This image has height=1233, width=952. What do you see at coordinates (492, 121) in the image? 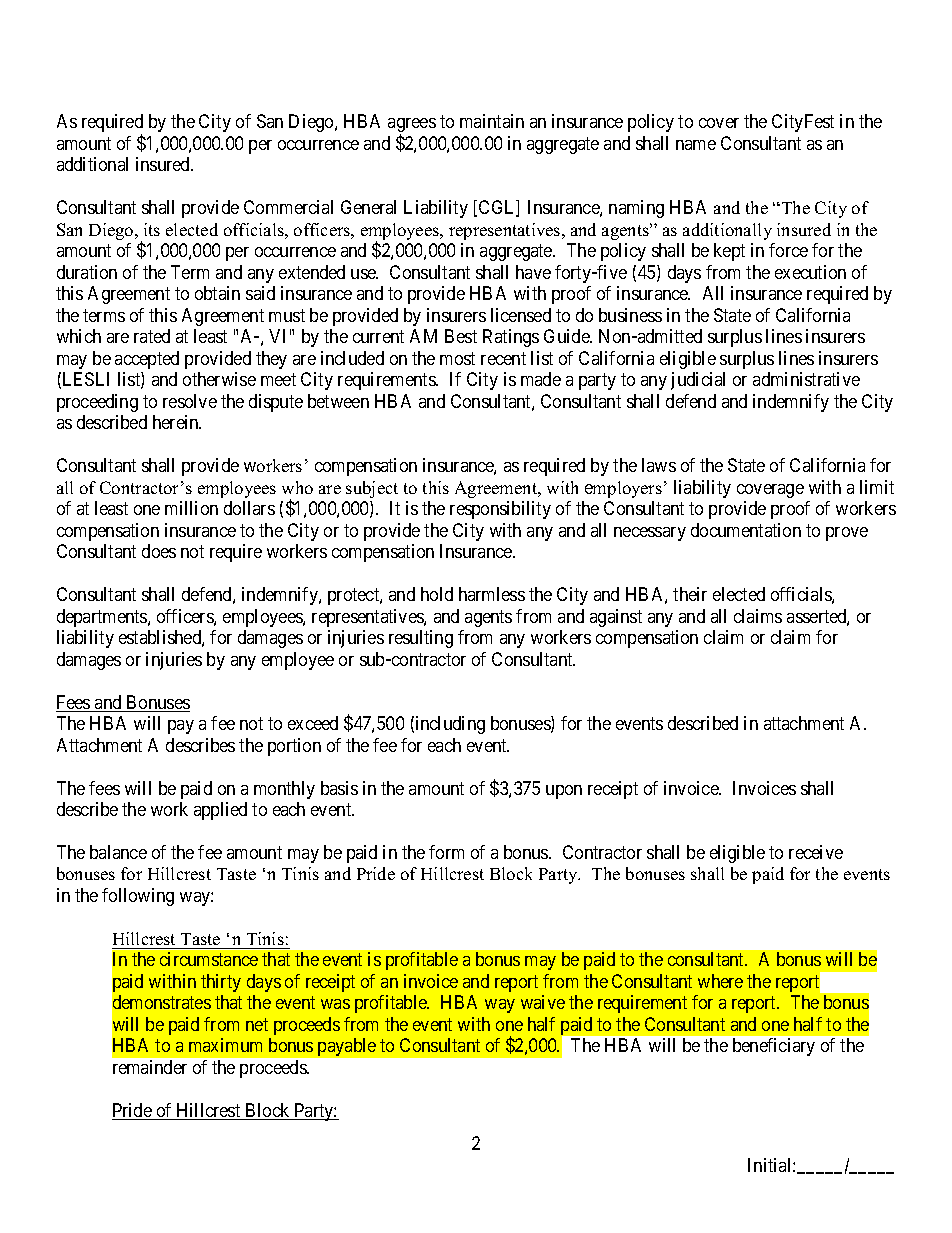
I see `maintain` at bounding box center [492, 121].
